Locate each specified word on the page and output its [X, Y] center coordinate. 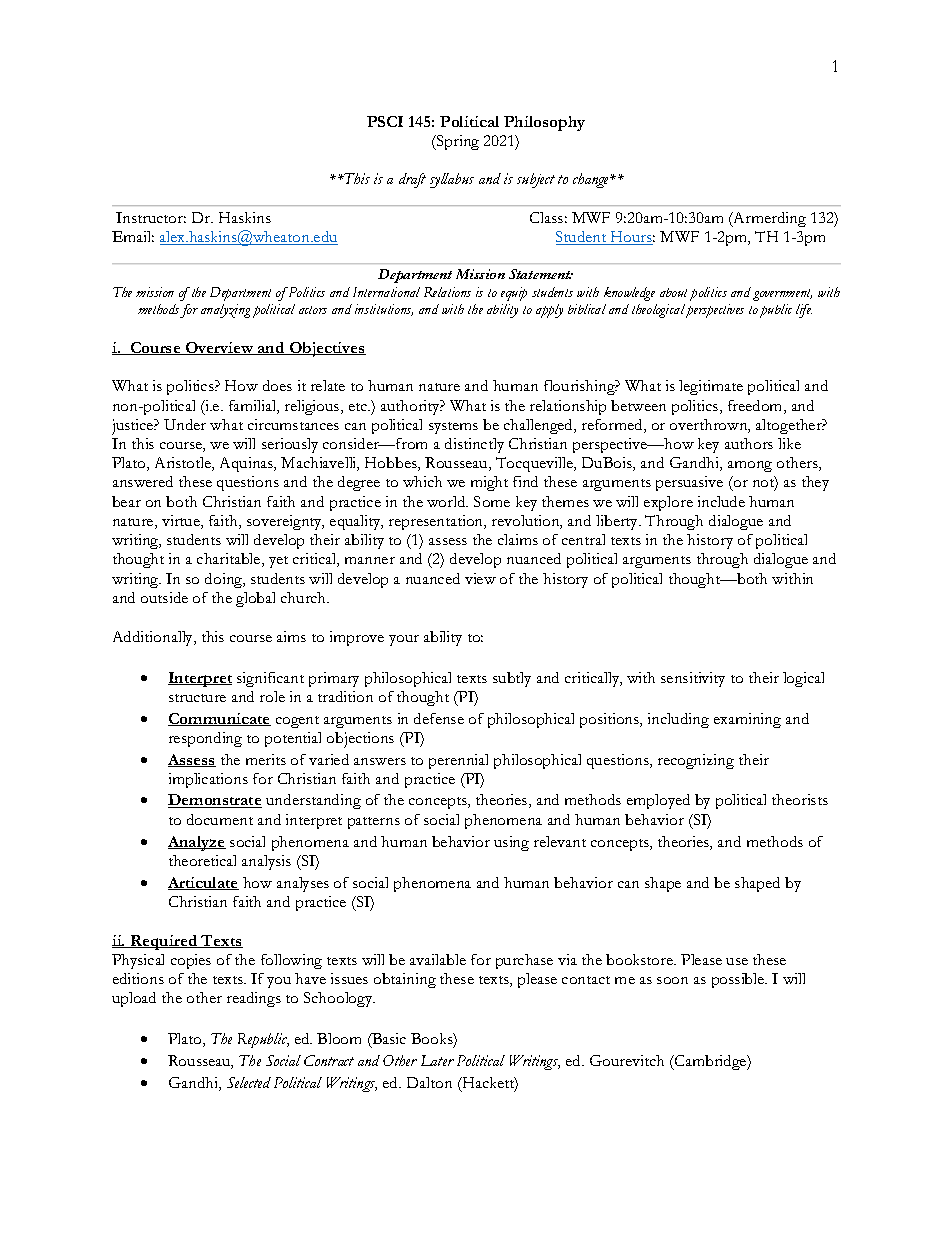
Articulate [203, 883]
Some [492, 501]
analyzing [225, 311]
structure [197, 698]
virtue [182, 522]
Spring [457, 142]
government [782, 295]
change [592, 180]
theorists [800, 799]
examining [747, 720]
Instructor [151, 217]
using [511, 843]
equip [514, 294]
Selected [249, 1082]
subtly [512, 679]
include [721, 501]
